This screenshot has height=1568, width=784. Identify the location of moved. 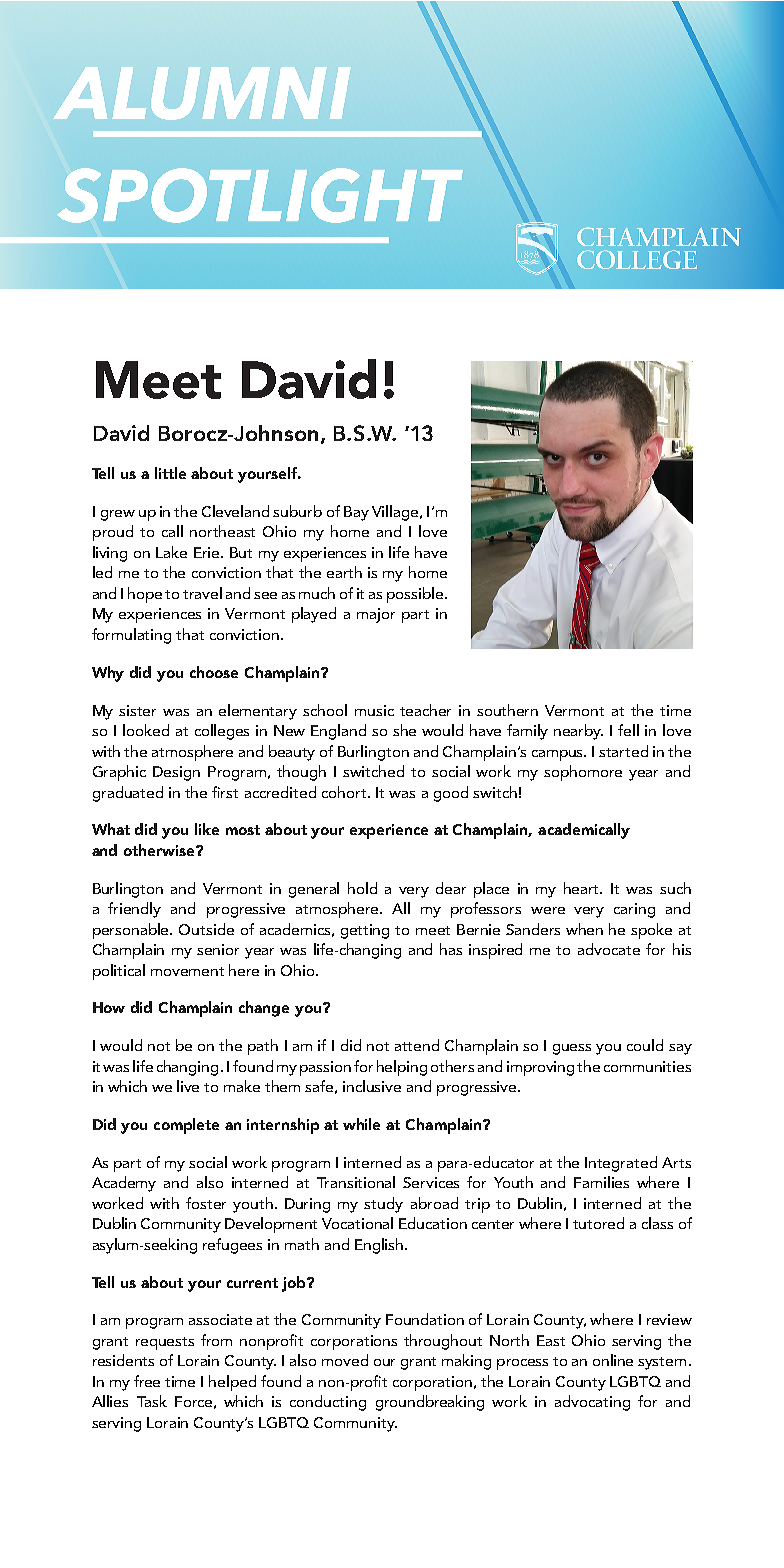
(345, 1360).
